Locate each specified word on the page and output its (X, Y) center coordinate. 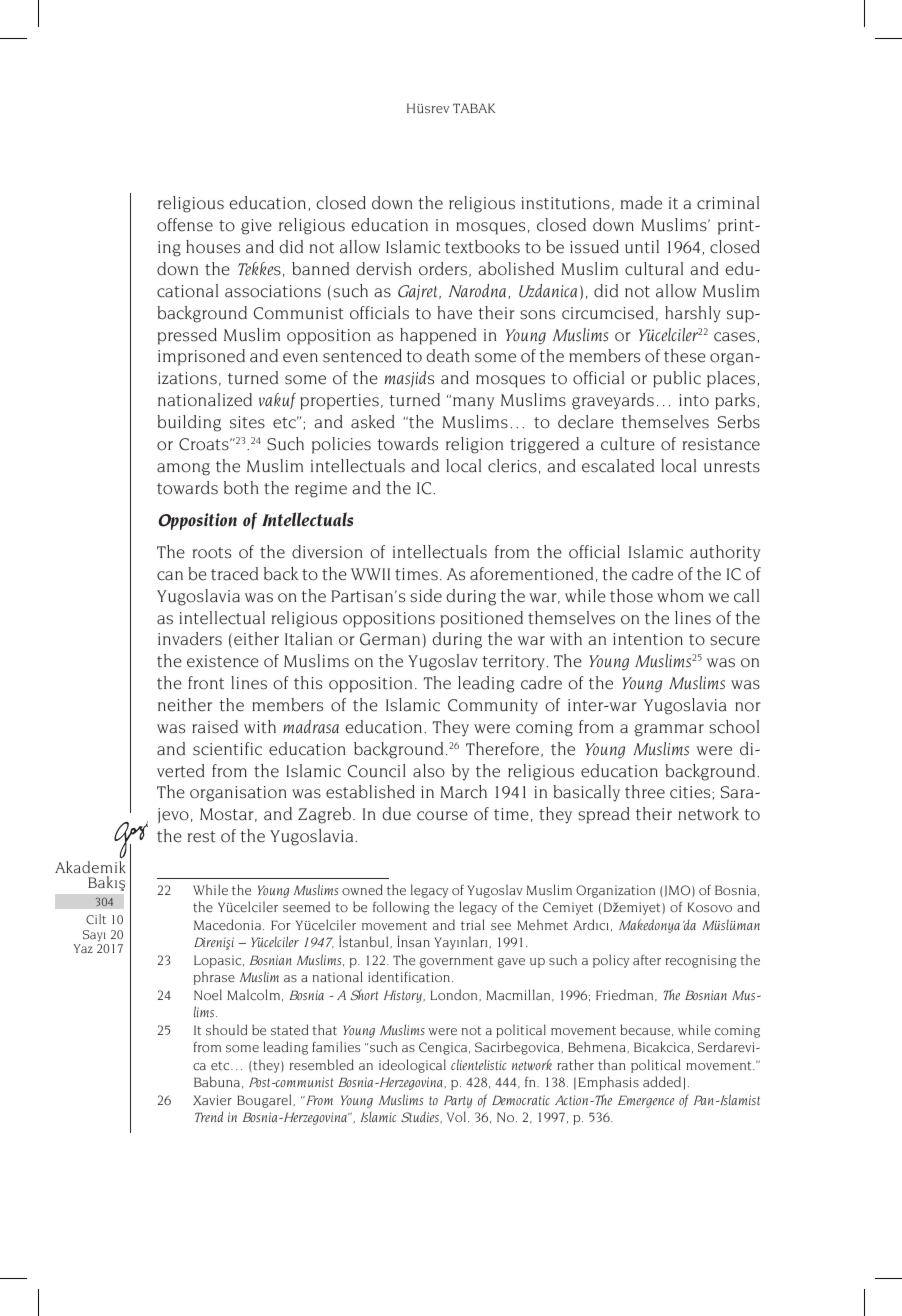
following (401, 908)
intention (648, 639)
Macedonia (229, 924)
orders (443, 269)
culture (628, 444)
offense (185, 225)
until (642, 247)
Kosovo (710, 907)
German (390, 639)
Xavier (212, 1100)
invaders (190, 639)
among (183, 469)
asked (372, 422)
